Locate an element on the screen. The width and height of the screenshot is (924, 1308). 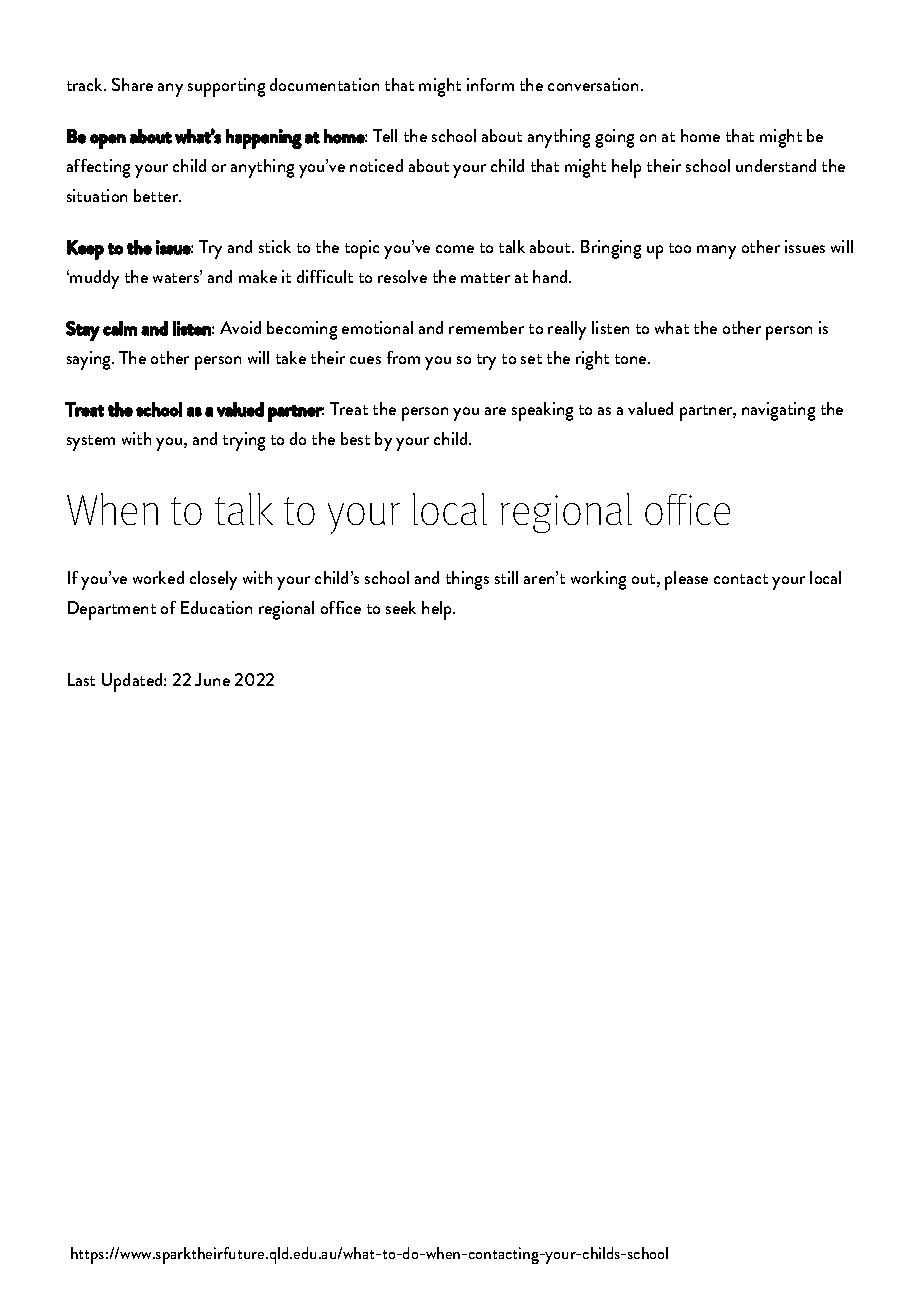
best is located at coordinates (355, 438).
